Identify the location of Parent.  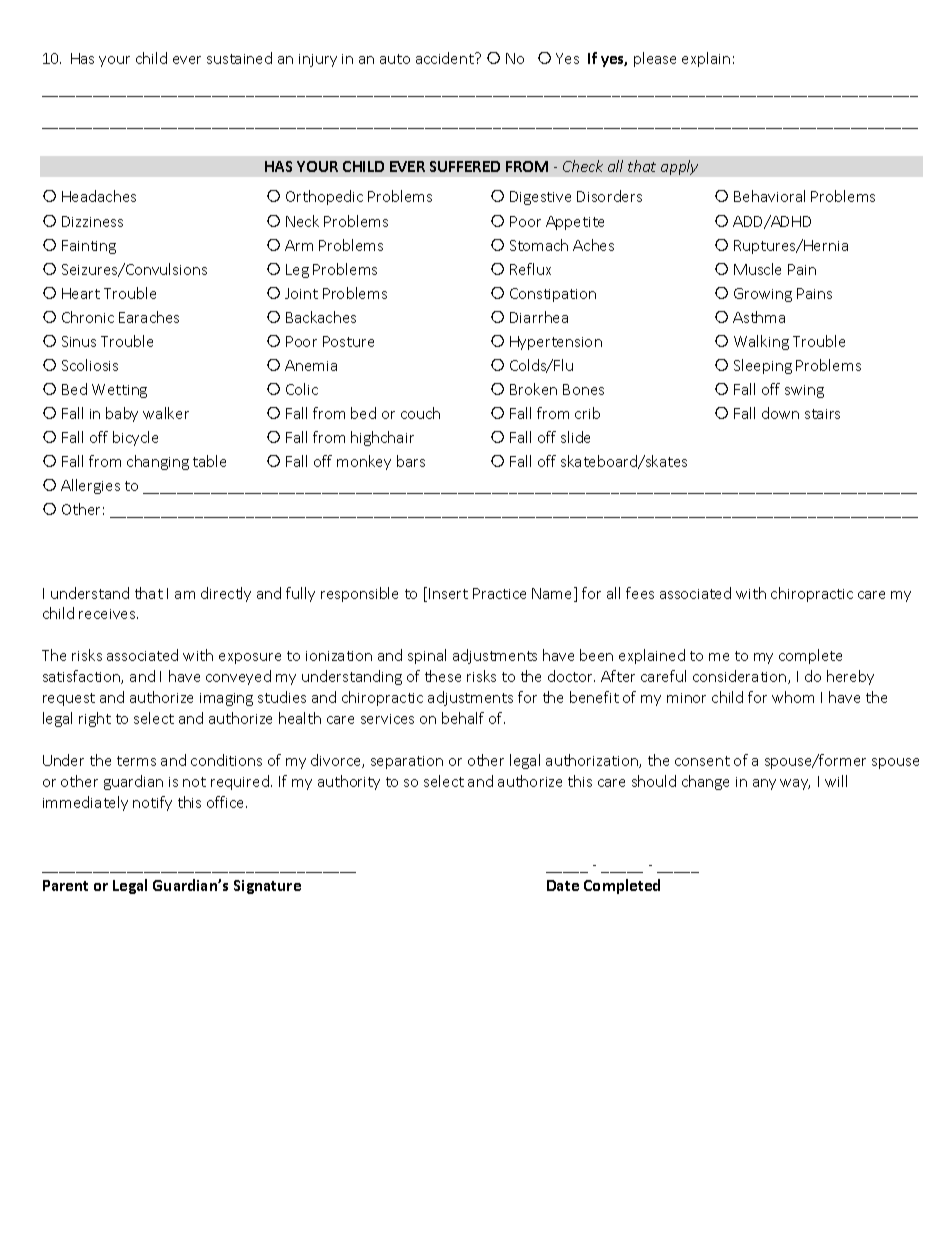
(65, 885).
